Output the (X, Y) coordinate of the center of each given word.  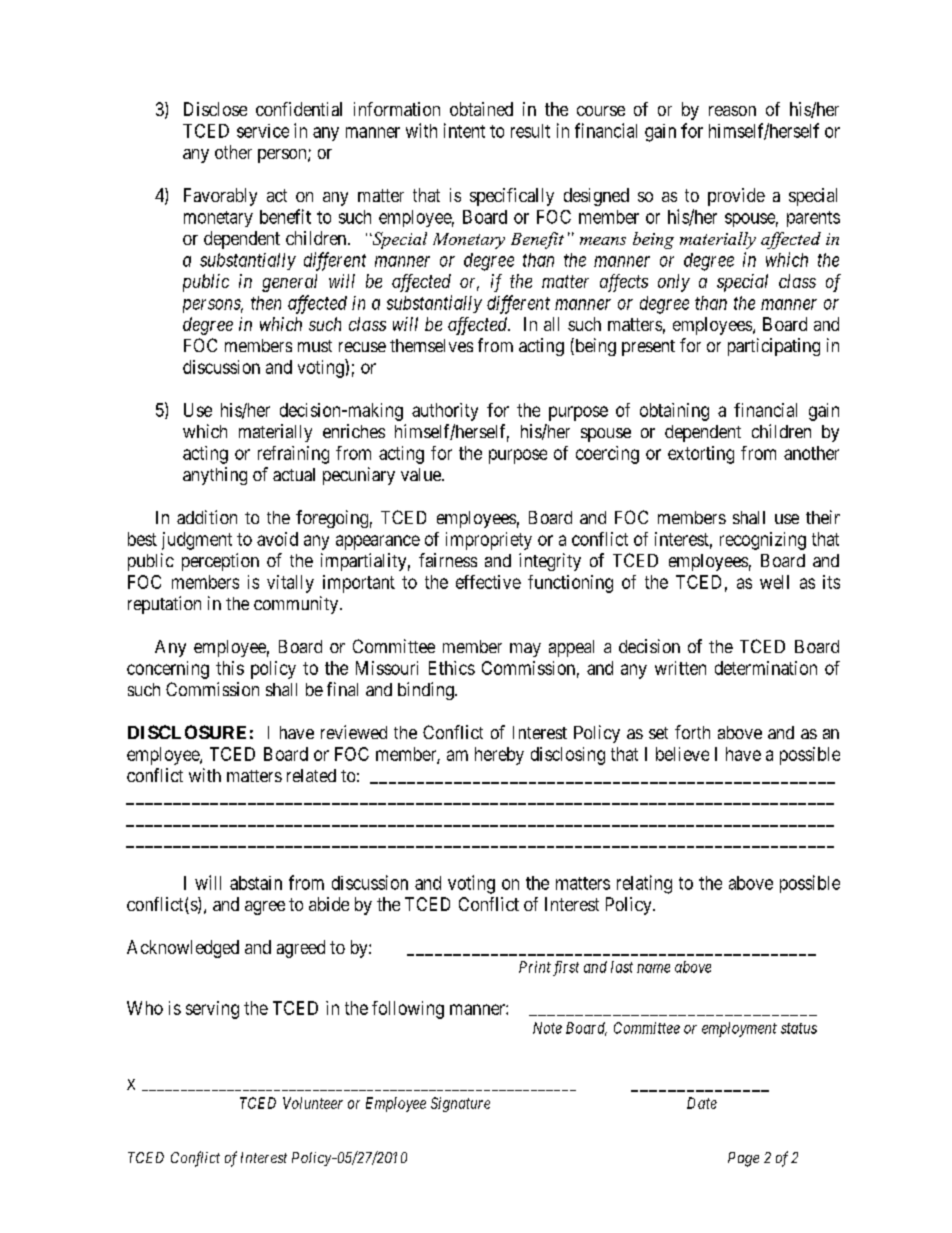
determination (766, 668)
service (263, 131)
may (525, 650)
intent (464, 130)
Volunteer (313, 1103)
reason (732, 111)
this (230, 668)
